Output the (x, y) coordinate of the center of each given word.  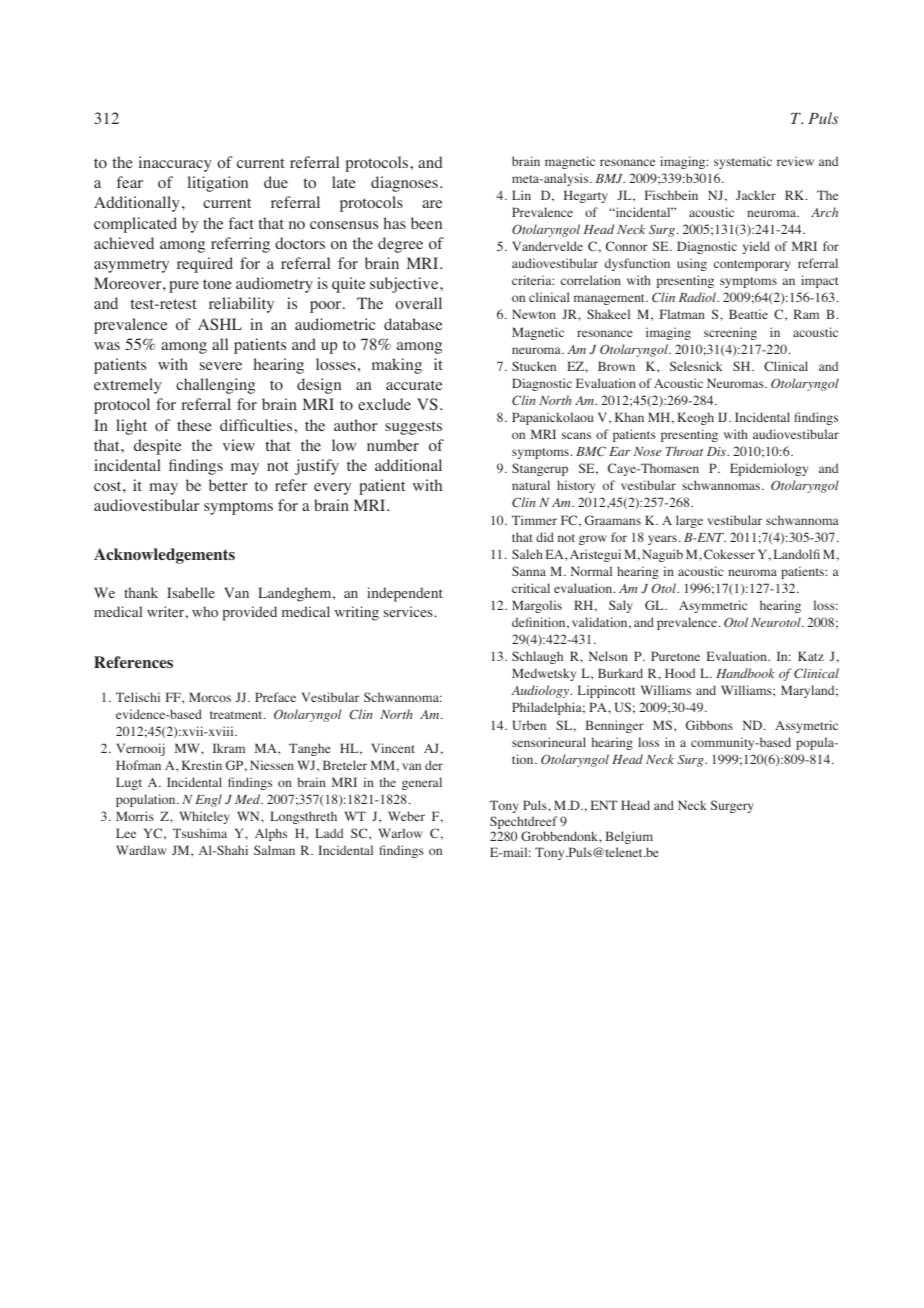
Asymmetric (713, 606)
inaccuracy (175, 164)
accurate (414, 385)
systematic (743, 162)
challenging (215, 386)
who (205, 612)
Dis (717, 451)
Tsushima (200, 833)
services (408, 611)
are (432, 204)
